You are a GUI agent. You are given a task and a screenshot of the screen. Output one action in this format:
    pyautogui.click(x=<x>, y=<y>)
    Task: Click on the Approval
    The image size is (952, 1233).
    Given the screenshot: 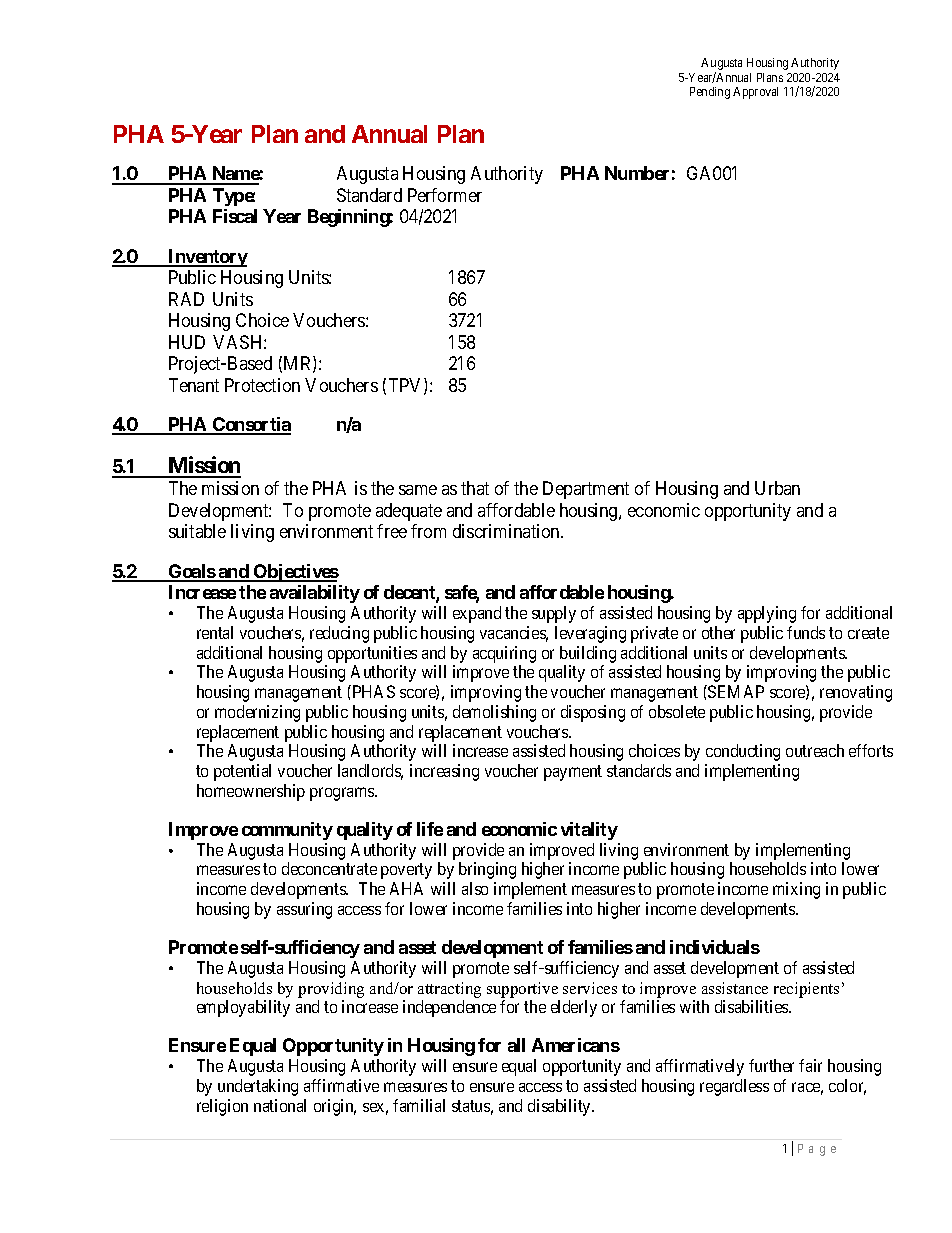 What is the action you would take?
    pyautogui.click(x=755, y=93)
